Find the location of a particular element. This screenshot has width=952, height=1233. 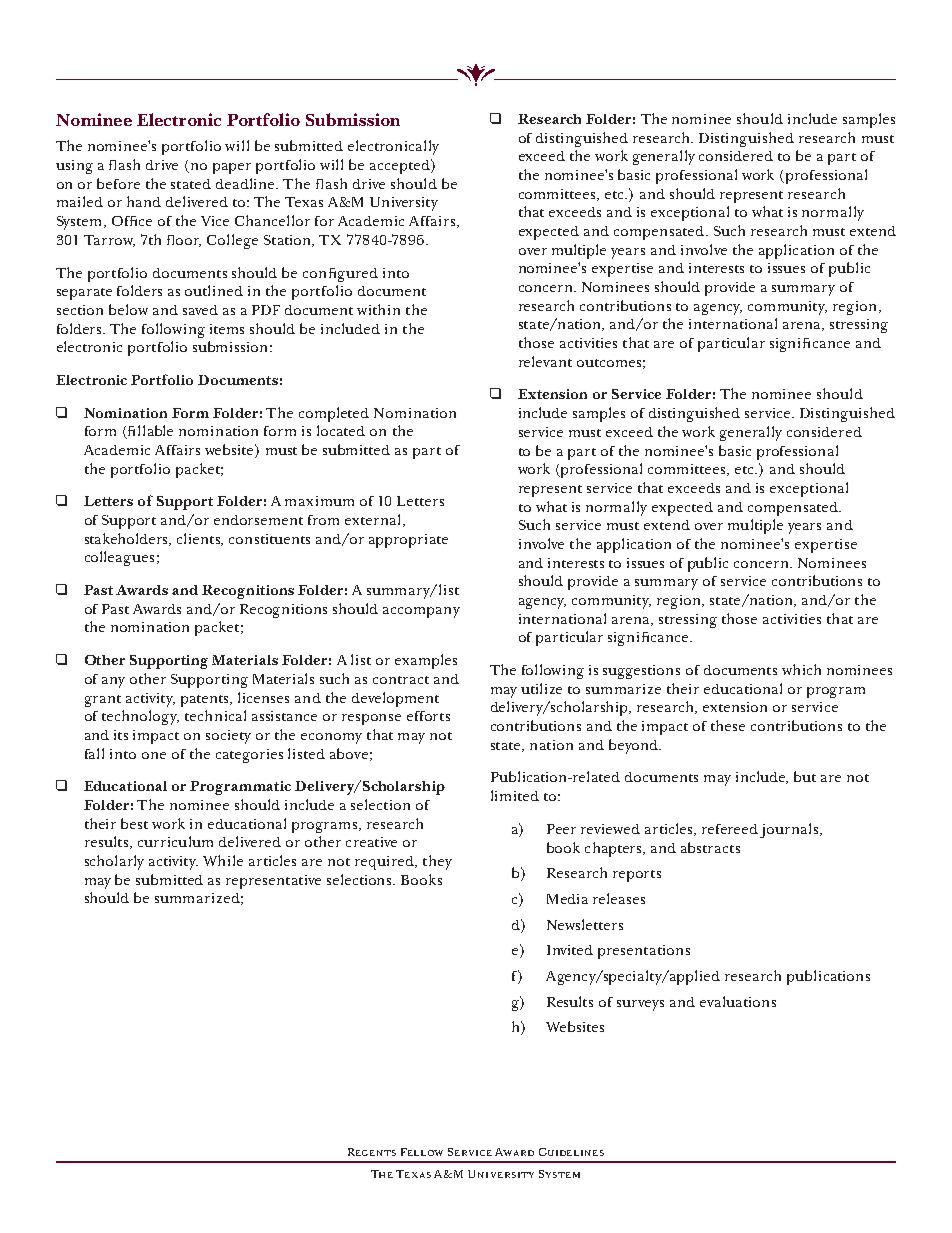

abstracts is located at coordinates (710, 847).
